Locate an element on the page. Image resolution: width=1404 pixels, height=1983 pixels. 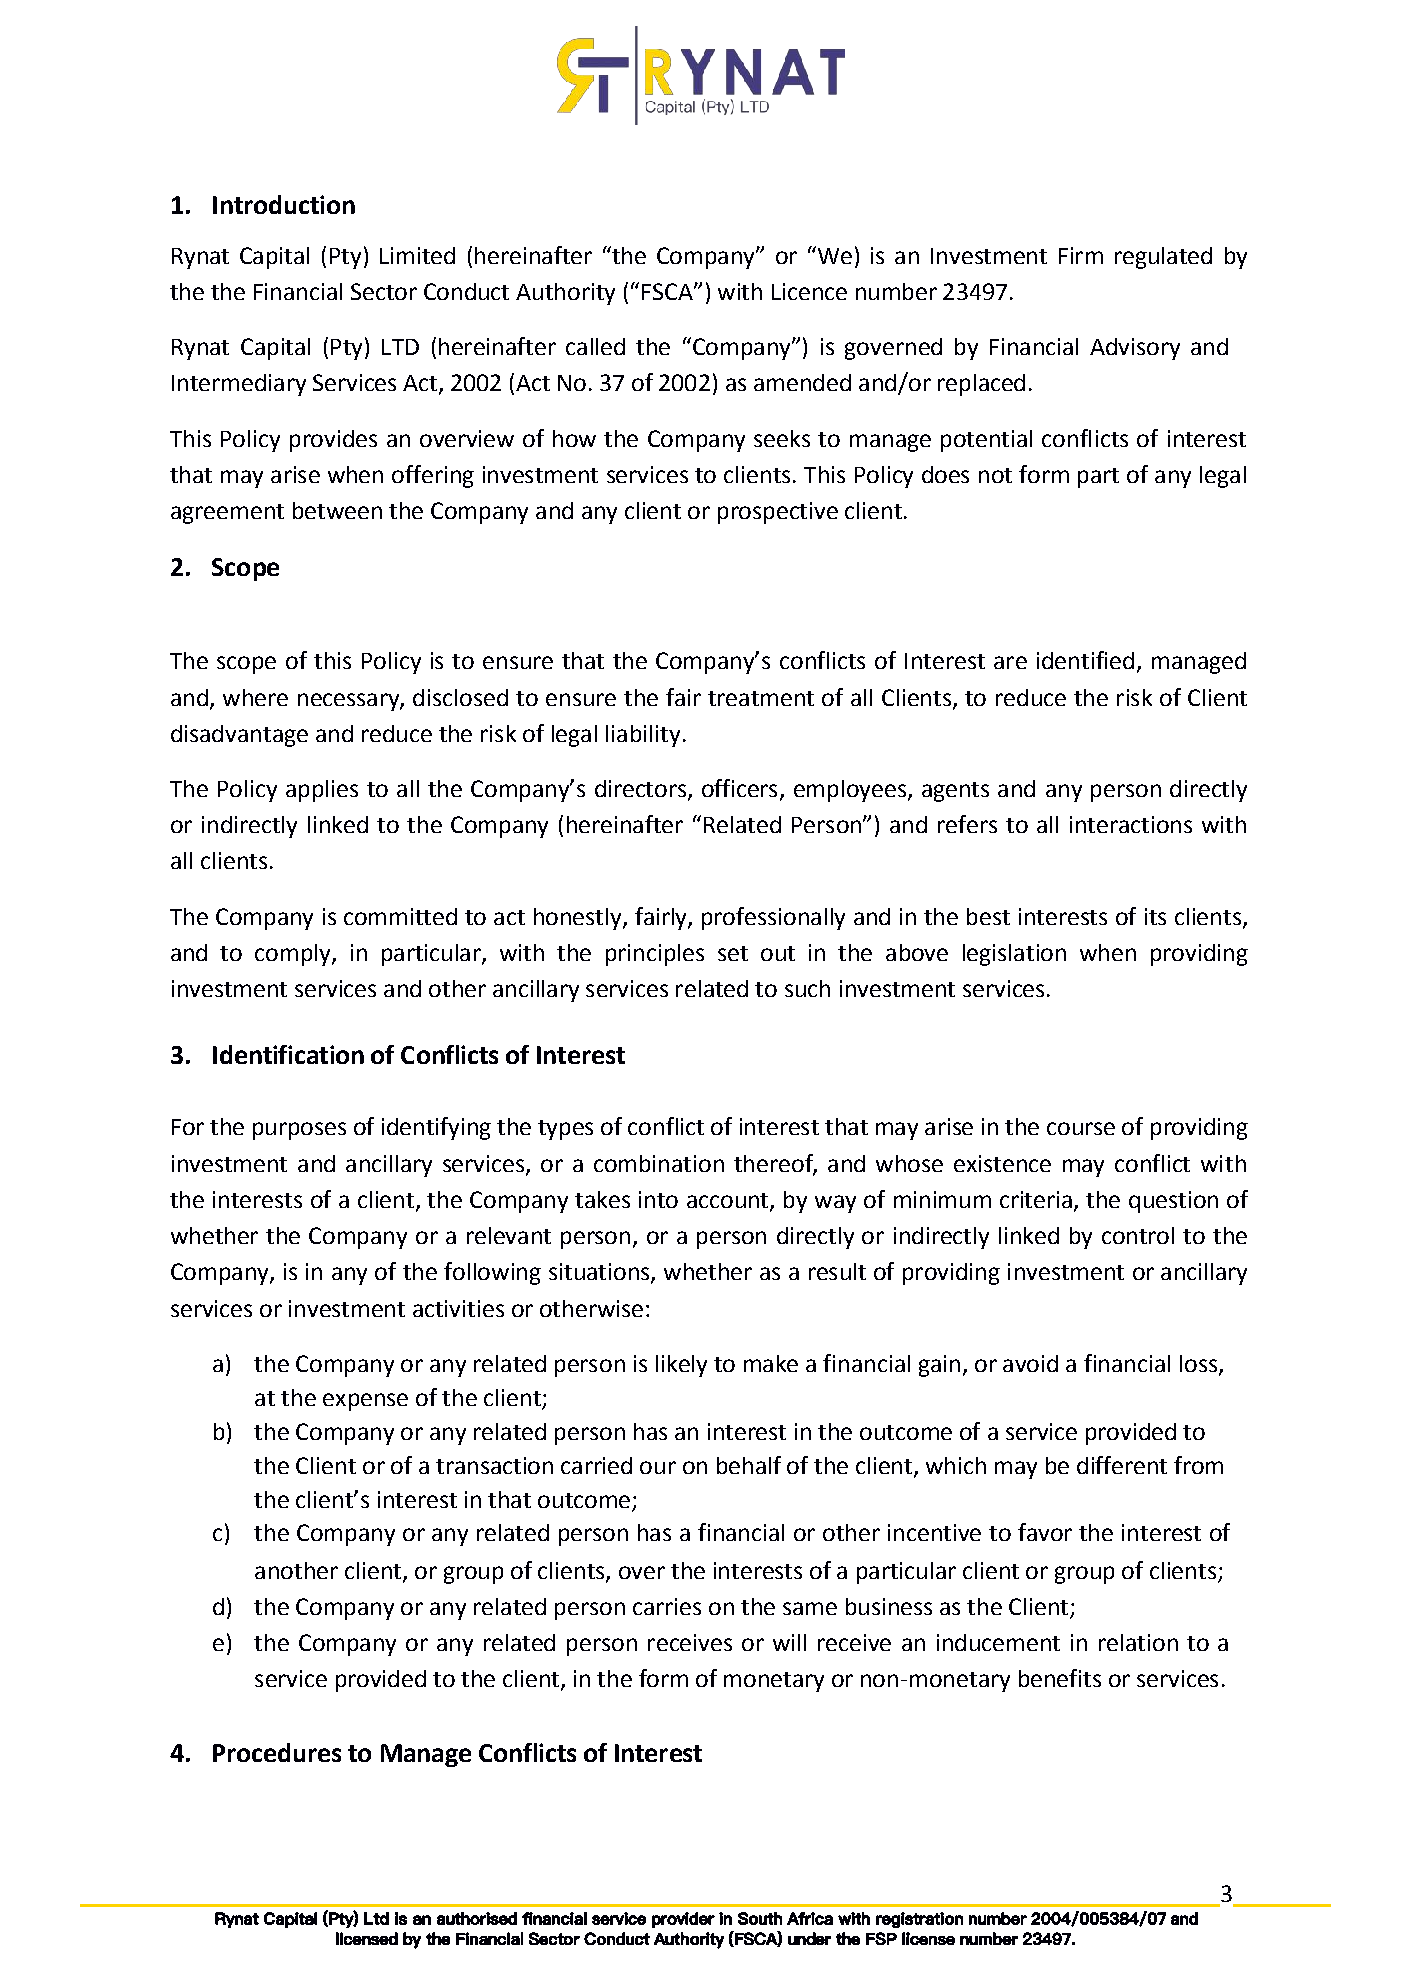
Licence is located at coordinates (809, 291).
